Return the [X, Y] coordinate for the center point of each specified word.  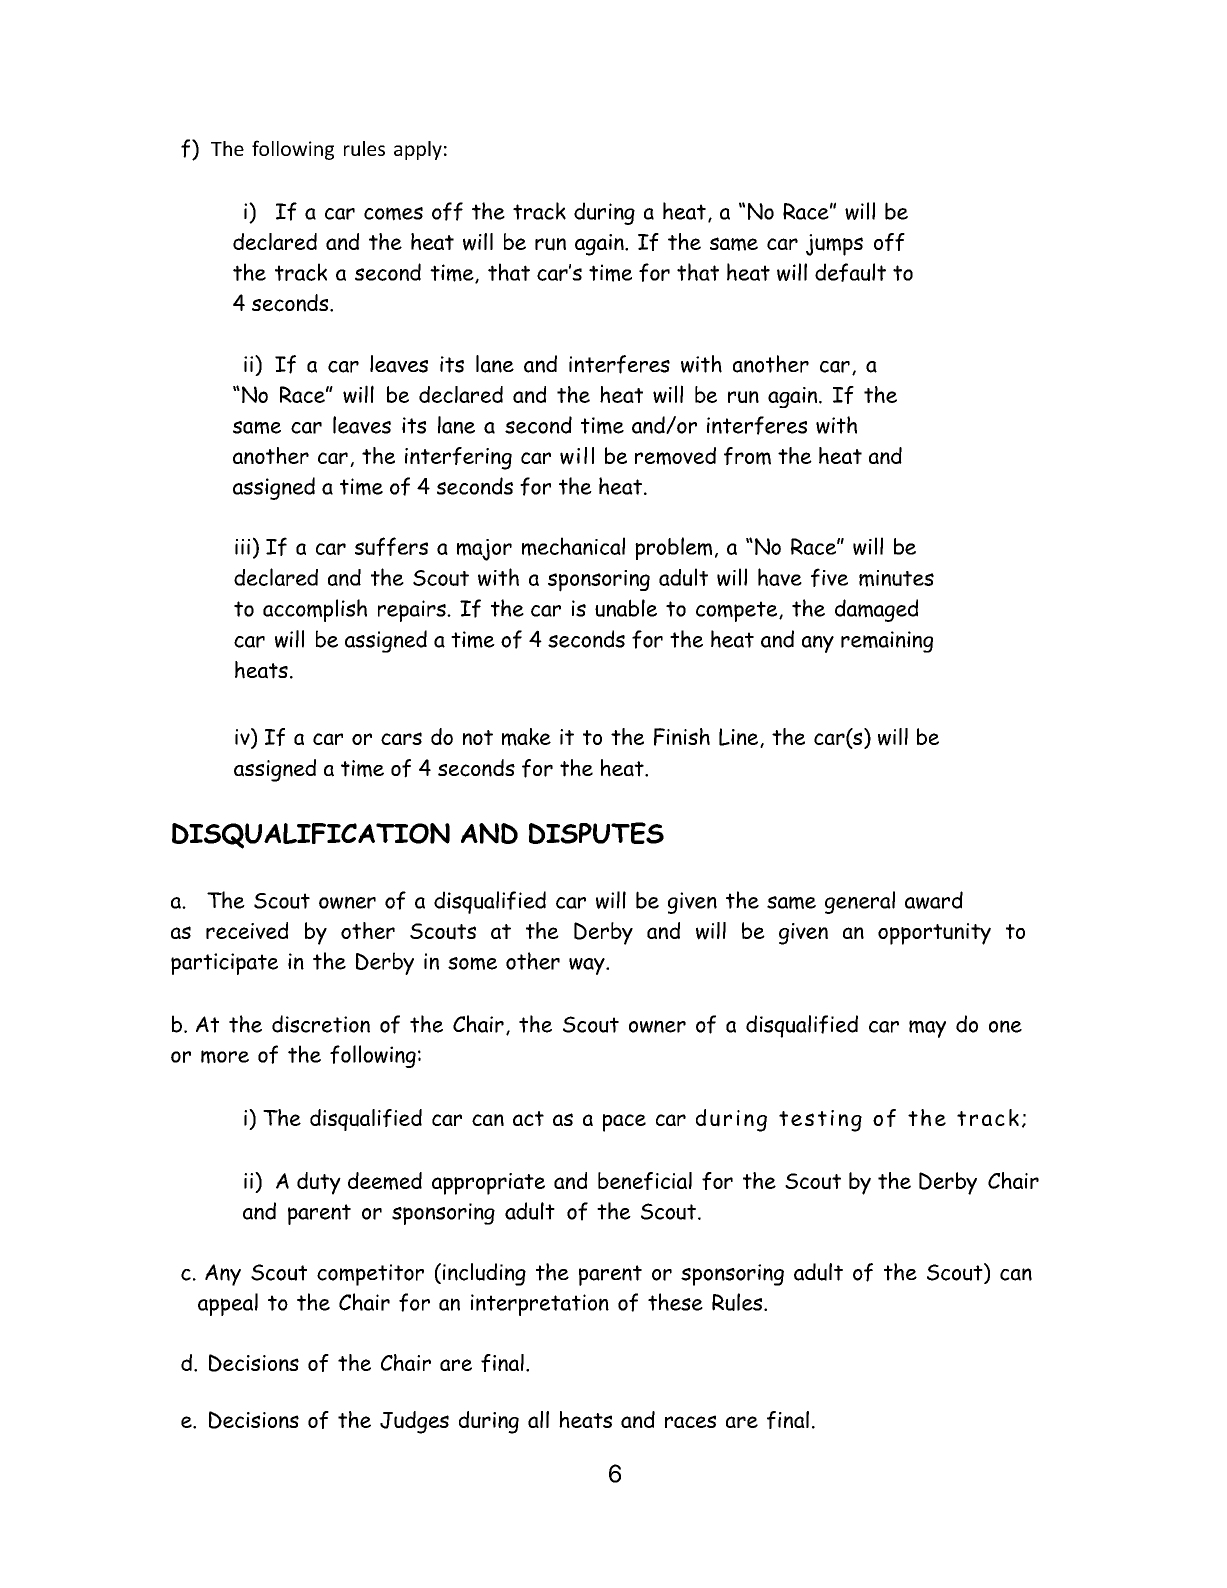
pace [624, 1123]
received [247, 930]
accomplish [315, 610]
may [927, 1029]
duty [319, 1183]
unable [626, 608]
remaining [887, 642]
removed [675, 456]
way [588, 966]
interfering [458, 458]
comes [393, 214]
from [747, 456]
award [934, 900]
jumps [834, 245]
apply [418, 150]
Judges [414, 1422]
